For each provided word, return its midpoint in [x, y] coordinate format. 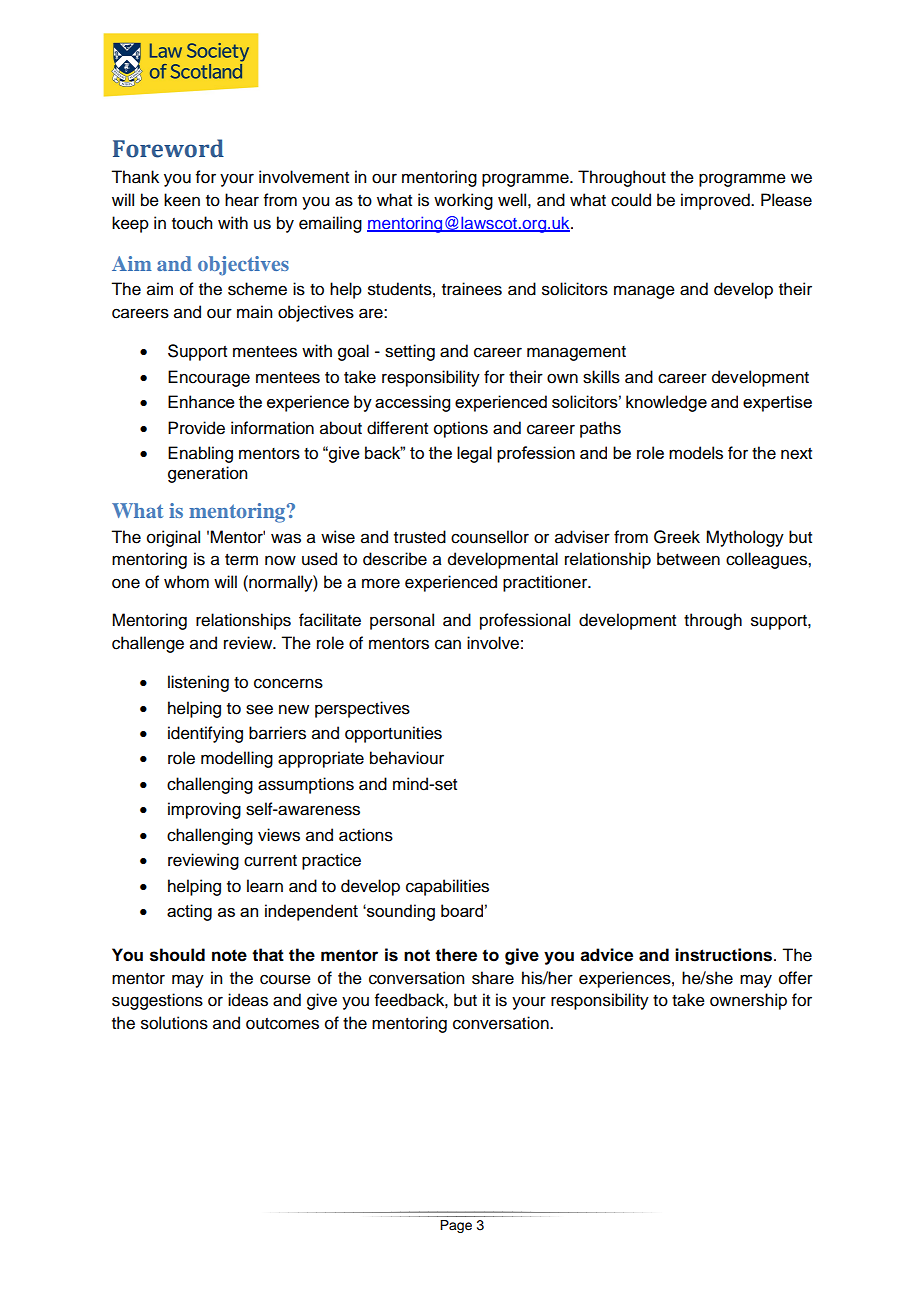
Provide [196, 428]
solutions [174, 1023]
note [229, 955]
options [461, 429]
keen [182, 200]
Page [456, 1226]
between [688, 559]
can [448, 644]
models [696, 453]
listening [198, 683]
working [463, 201]
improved [716, 201]
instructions [723, 955]
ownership [748, 1001]
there [456, 955]
